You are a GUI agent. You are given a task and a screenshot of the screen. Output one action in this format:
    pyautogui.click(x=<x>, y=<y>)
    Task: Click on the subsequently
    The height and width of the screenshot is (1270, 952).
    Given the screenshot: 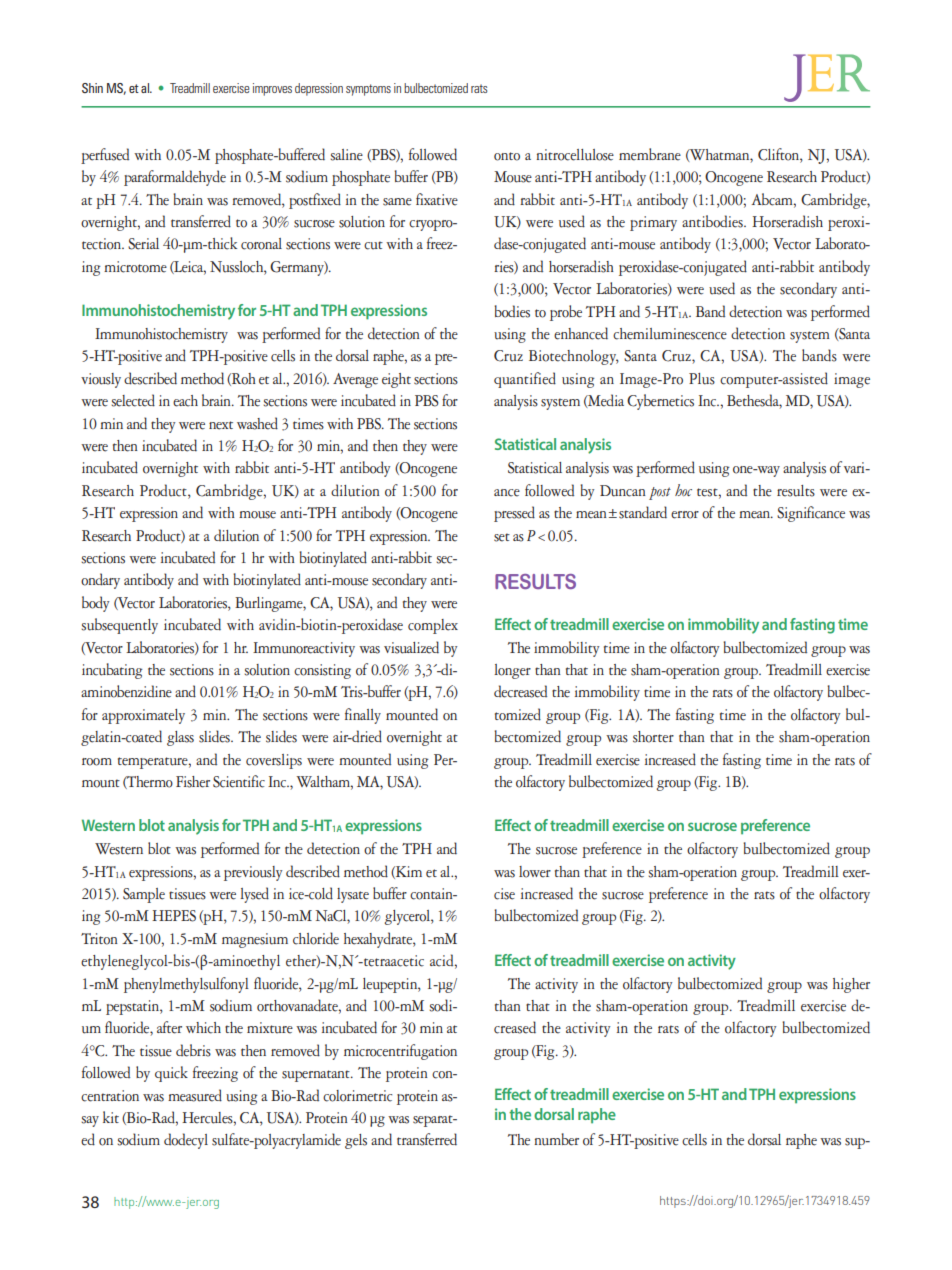 What is the action you would take?
    pyautogui.click(x=119, y=626)
